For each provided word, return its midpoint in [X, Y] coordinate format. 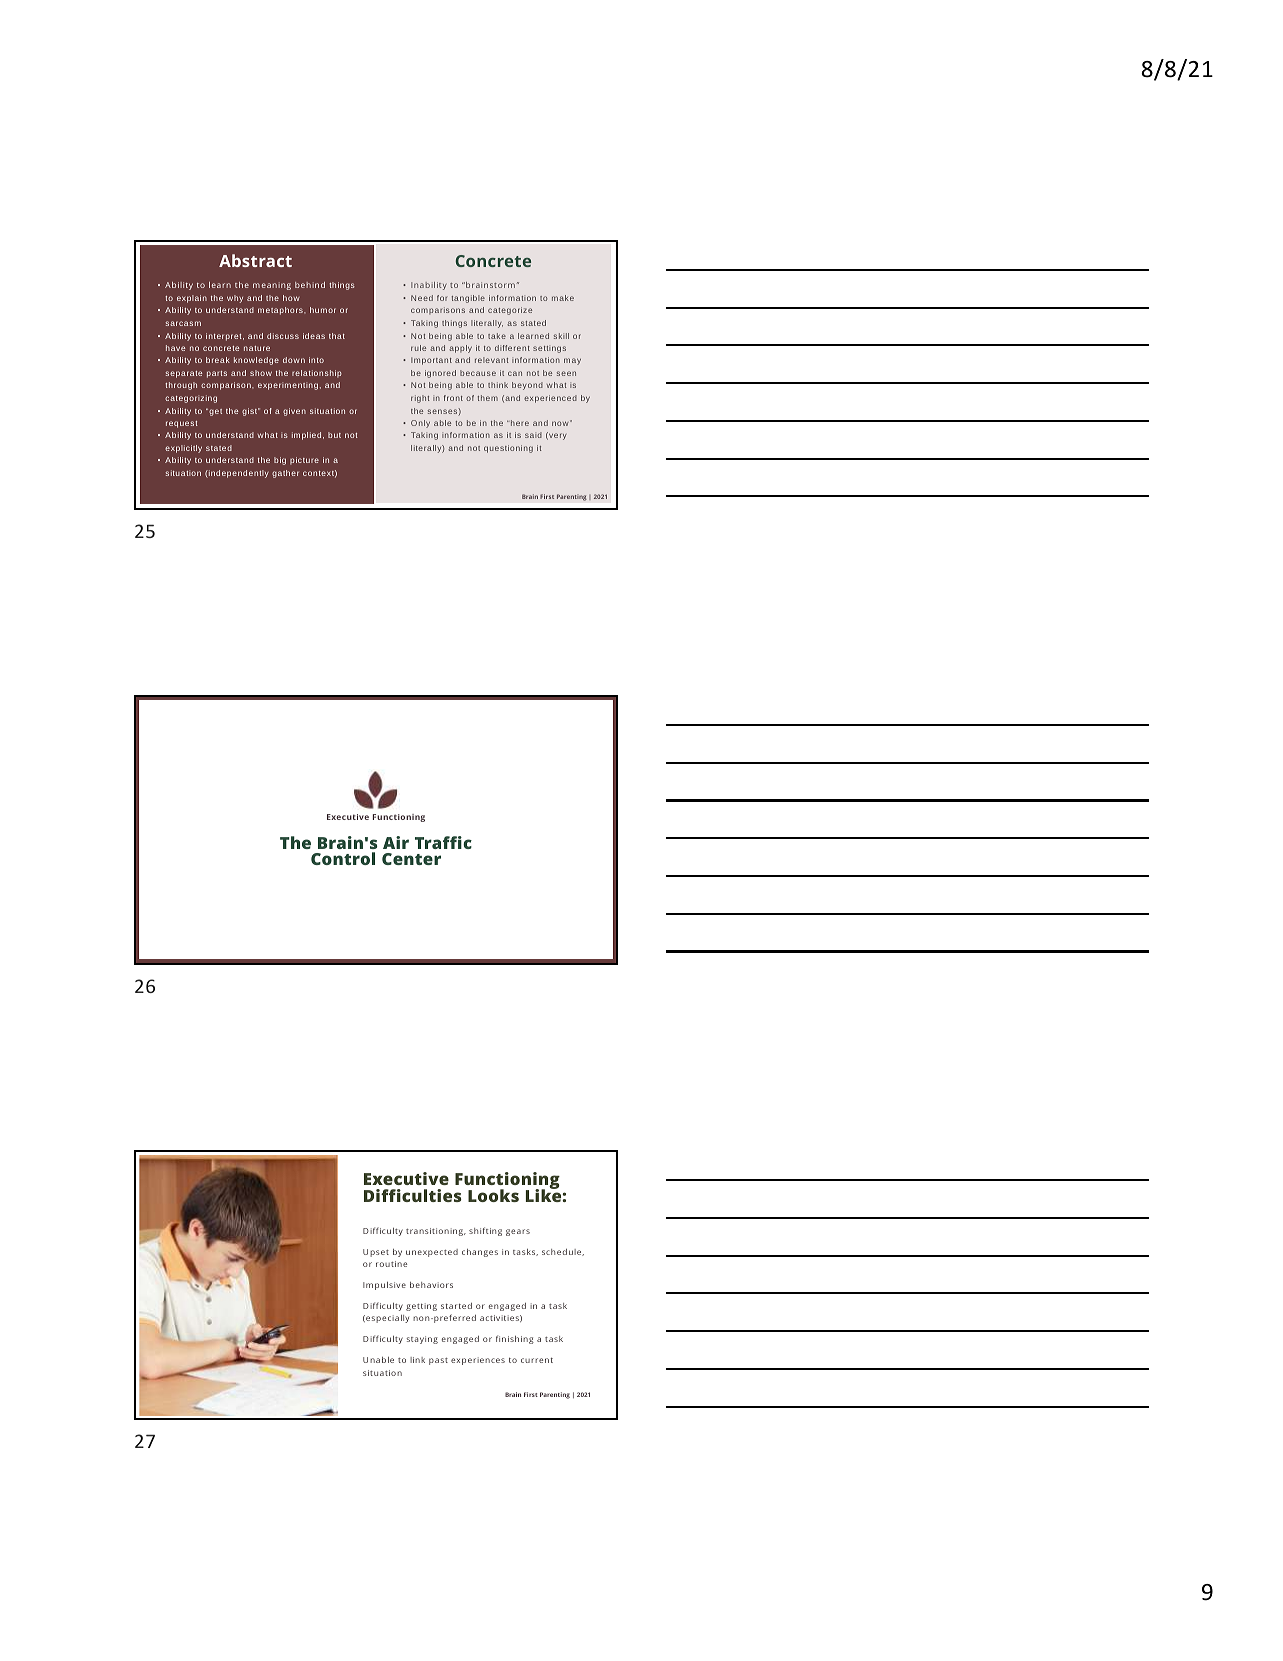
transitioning [436, 1232]
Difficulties [413, 1195]
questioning [508, 449]
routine [391, 1264]
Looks [493, 1195]
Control [343, 858]
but [334, 435]
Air [396, 842]
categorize [510, 311]
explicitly [183, 449]
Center [411, 859]
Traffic [443, 842]
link [417, 1360]
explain [192, 299]
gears [518, 1232]
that [337, 336]
